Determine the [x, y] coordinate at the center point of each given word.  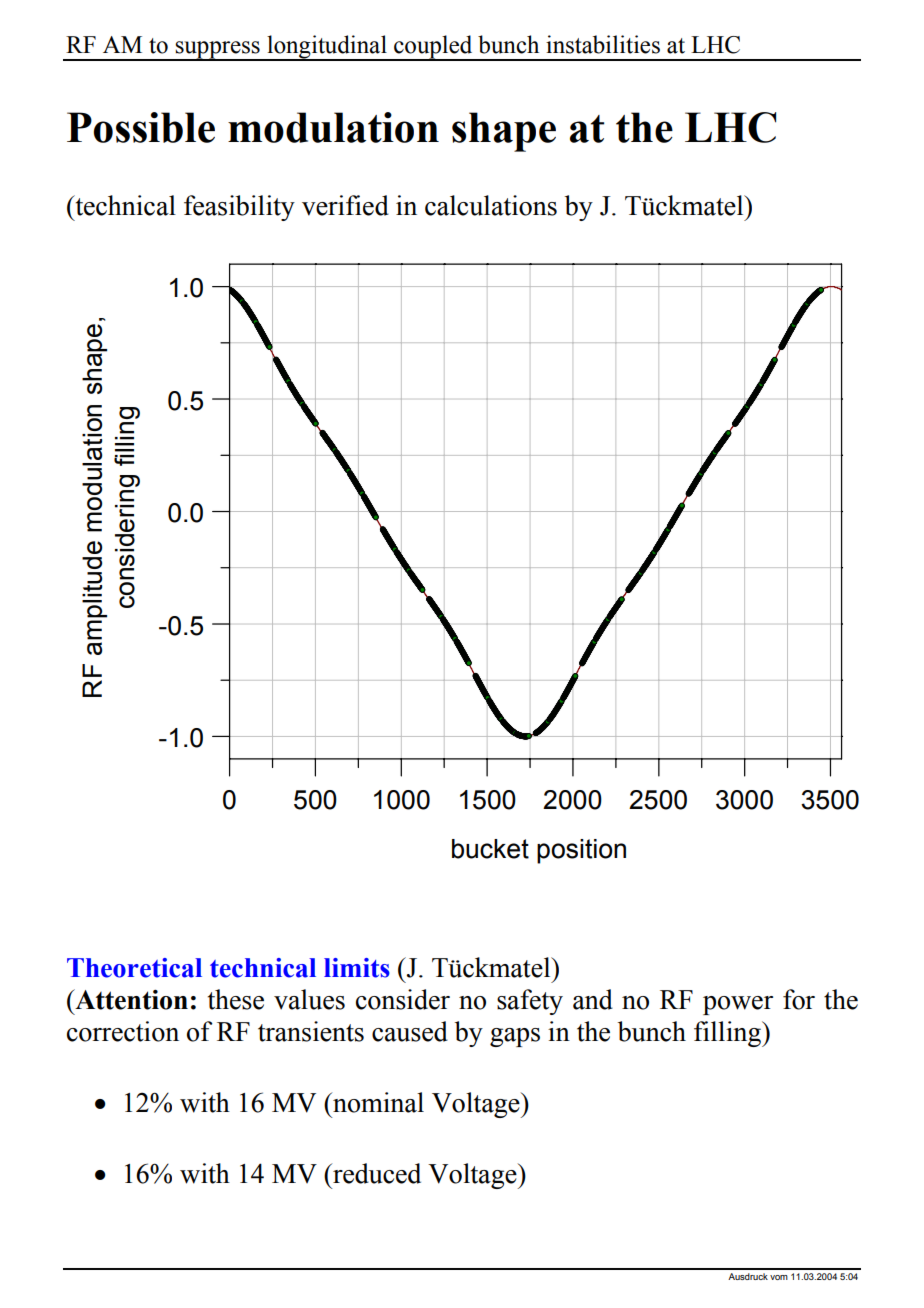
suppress [218, 50]
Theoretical [134, 968]
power [738, 1005]
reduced [376, 1173]
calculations [491, 205]
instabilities [603, 44]
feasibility [239, 208]
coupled [433, 47]
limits [357, 968]
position [581, 851]
